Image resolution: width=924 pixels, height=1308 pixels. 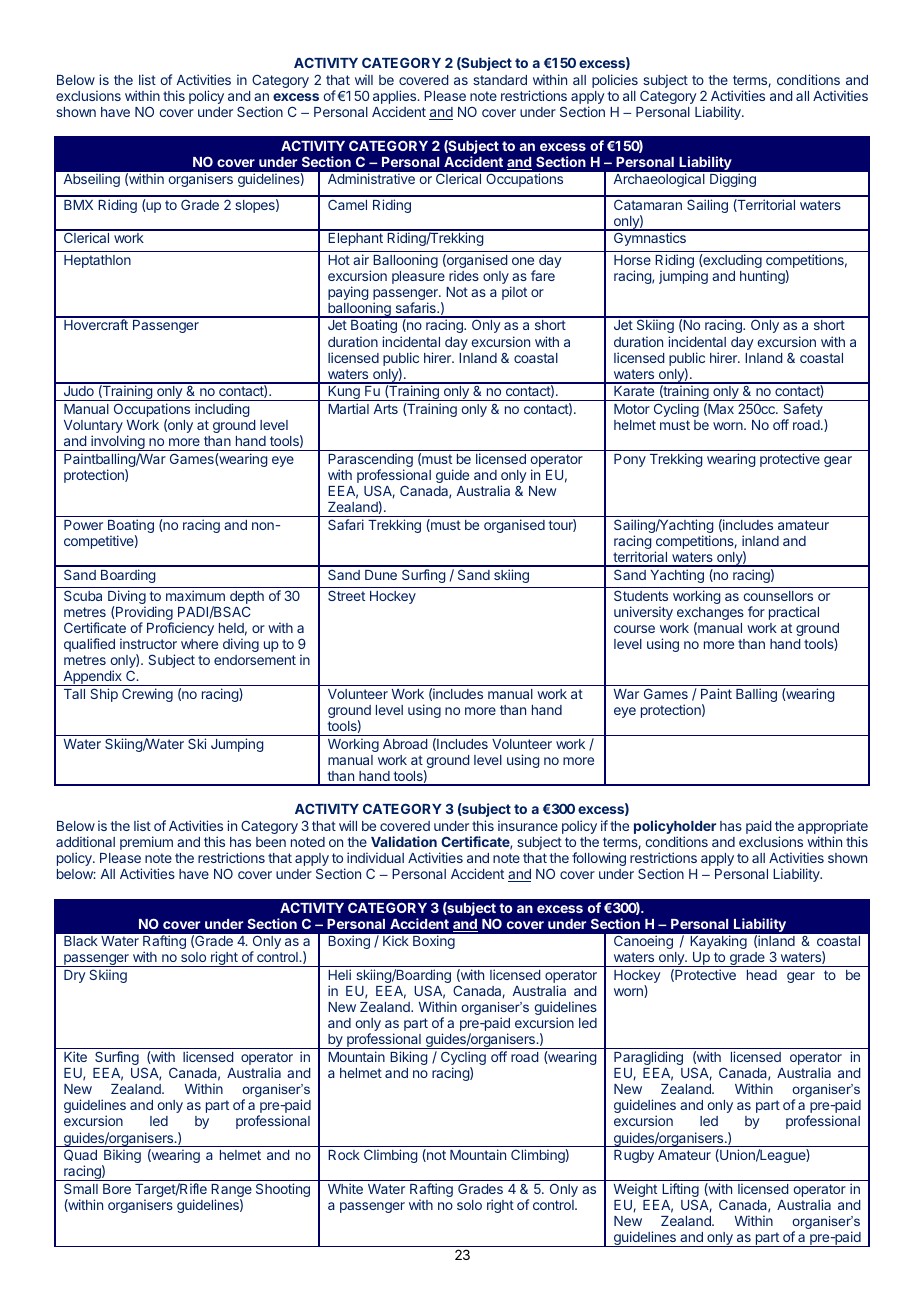 I want to click on Rock, so click(x=344, y=1155).
